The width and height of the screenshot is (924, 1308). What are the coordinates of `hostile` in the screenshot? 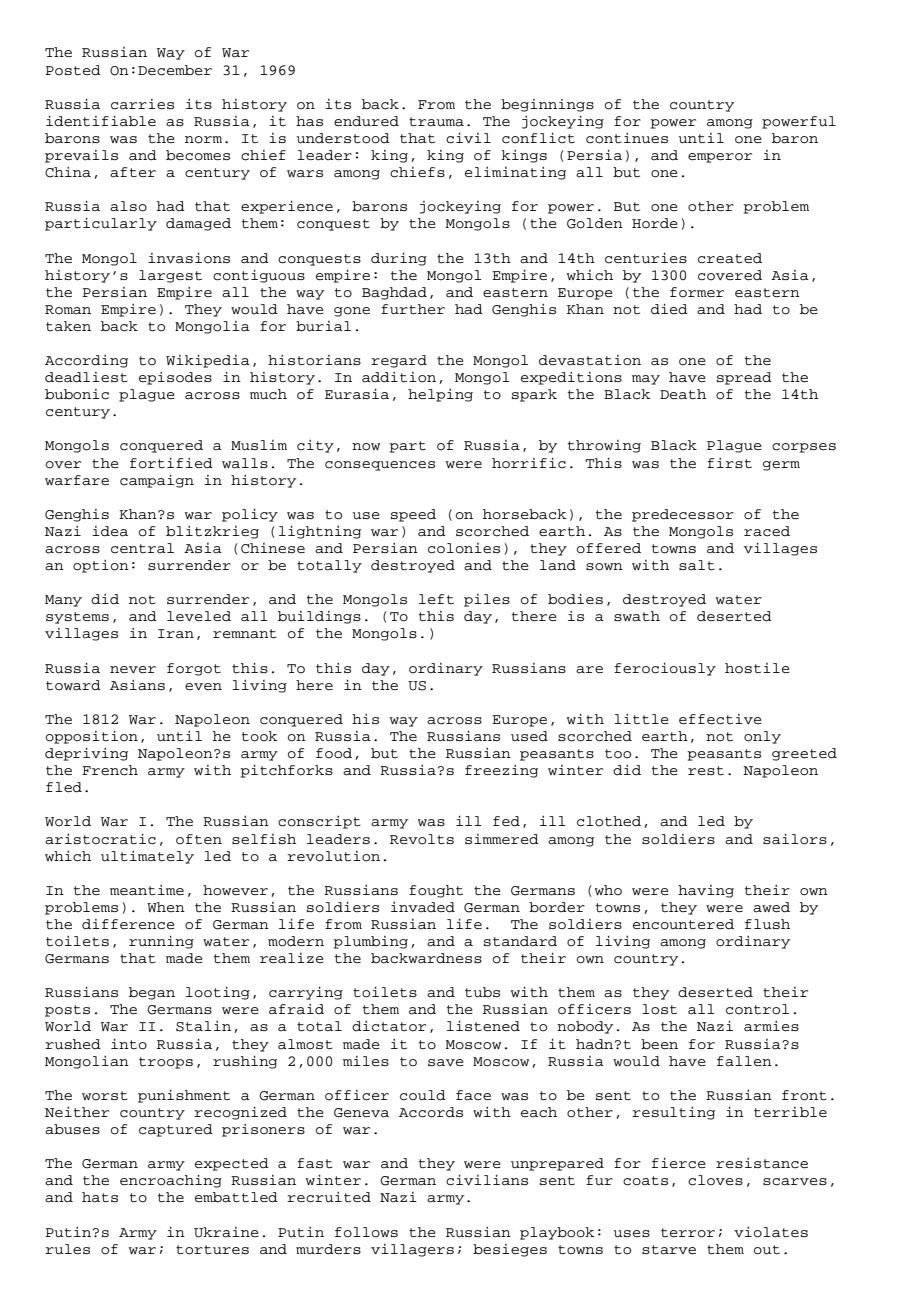 It's located at (757, 668).
